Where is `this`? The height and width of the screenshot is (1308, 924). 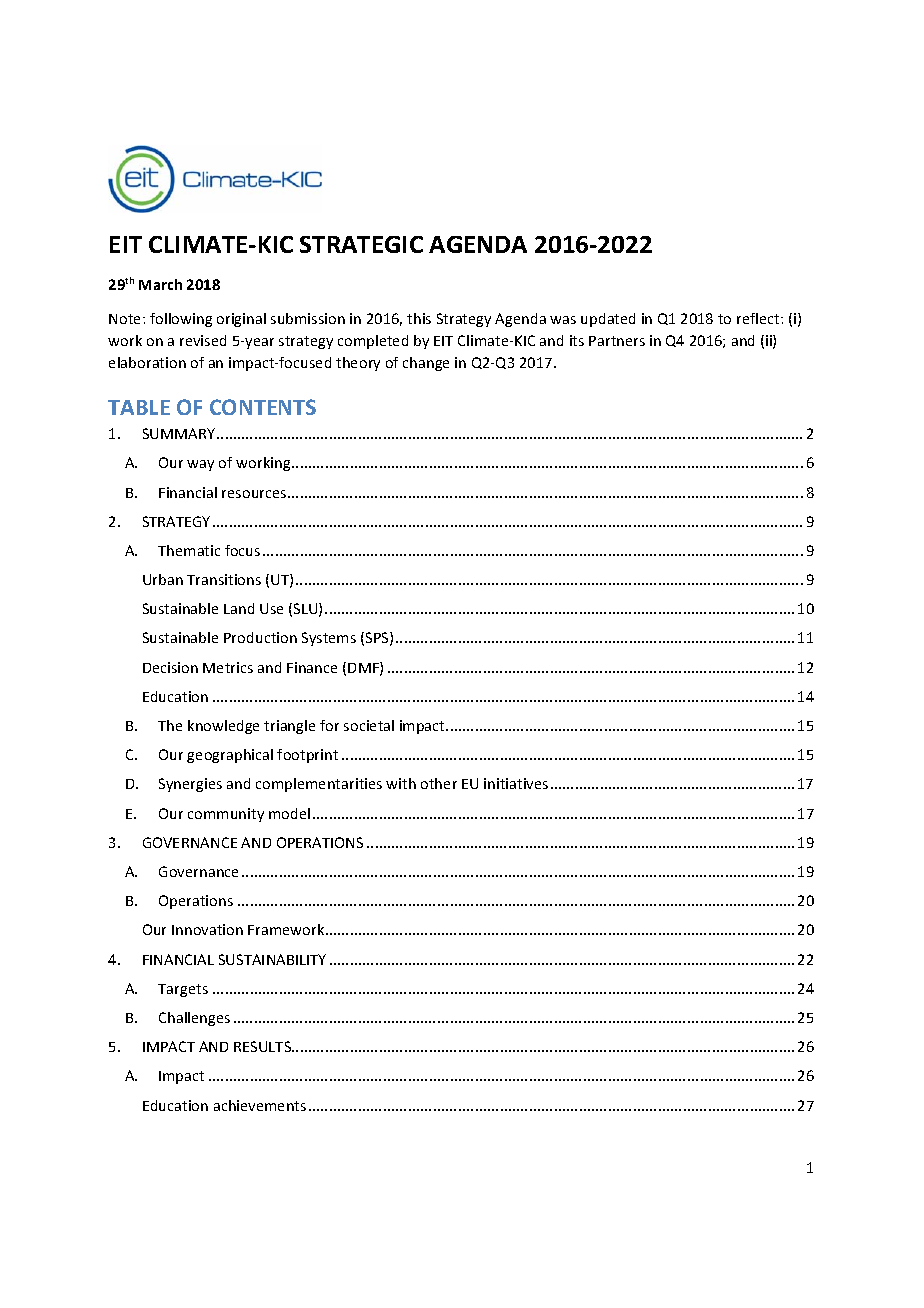
this is located at coordinates (419, 318).
